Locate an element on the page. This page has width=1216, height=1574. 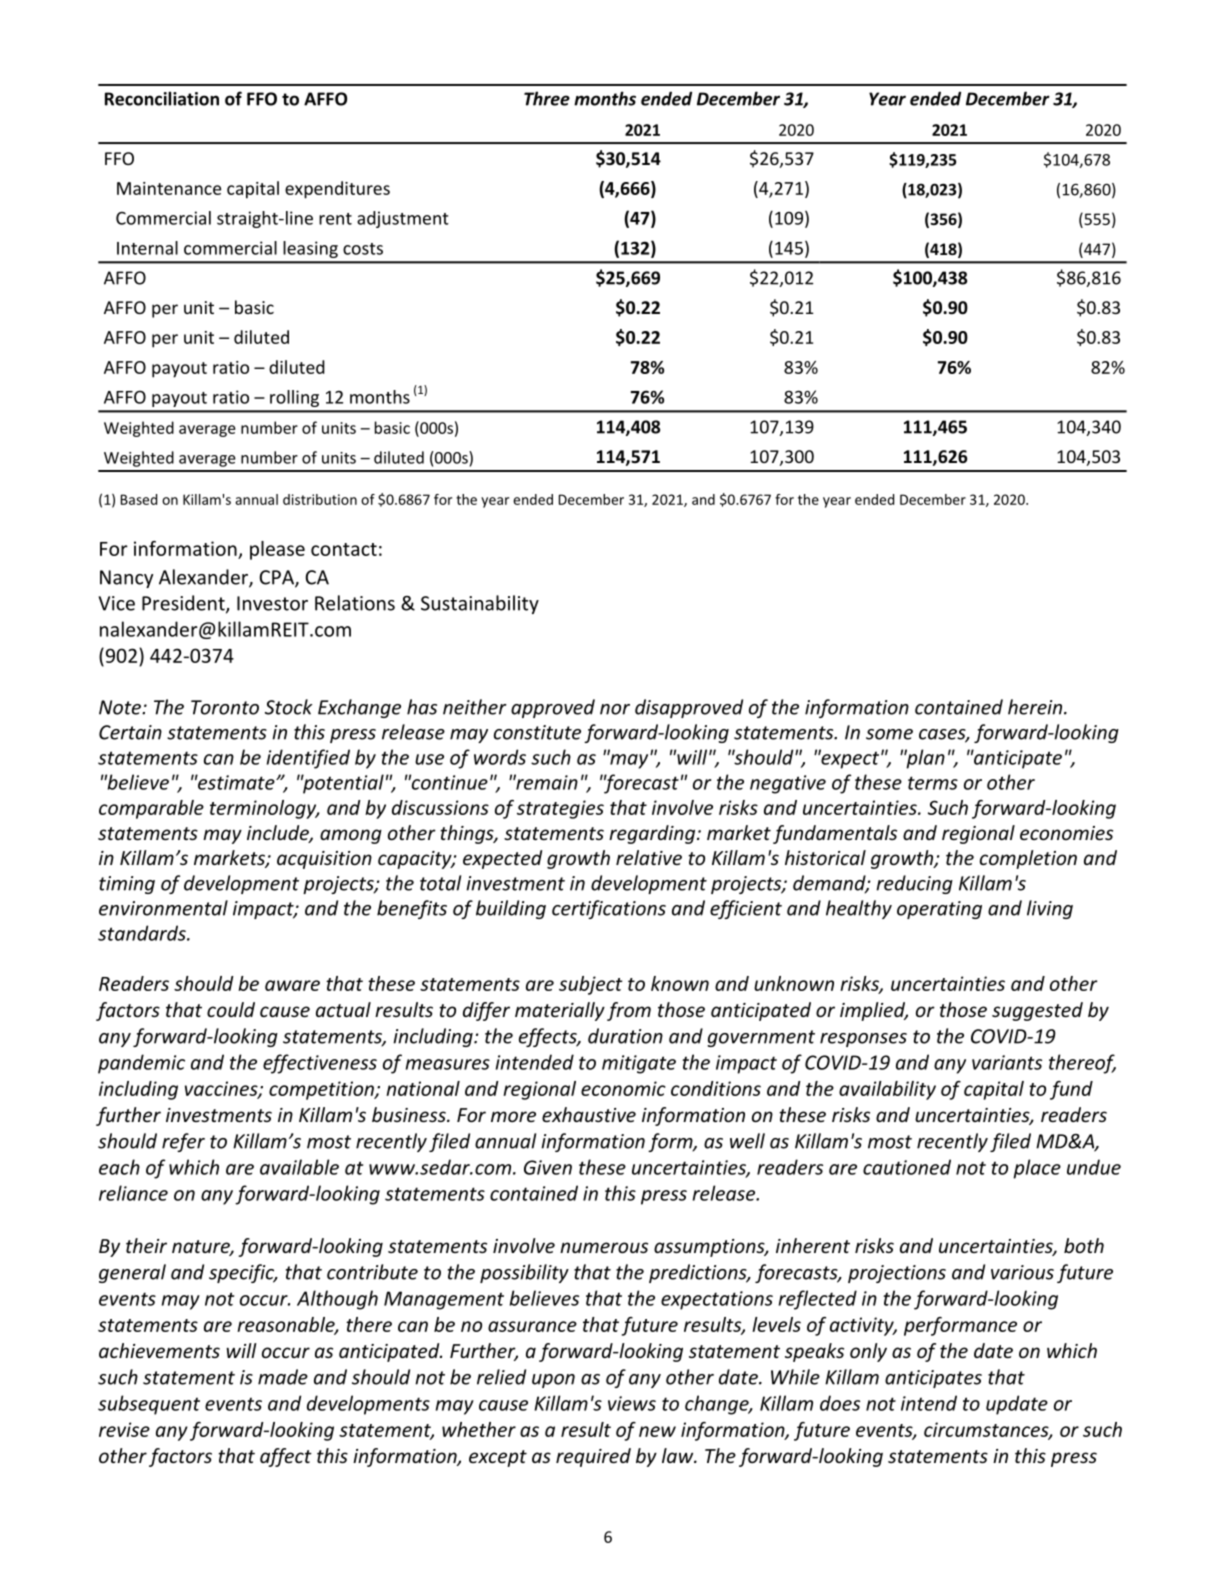
variants is located at coordinates (1007, 1062).
